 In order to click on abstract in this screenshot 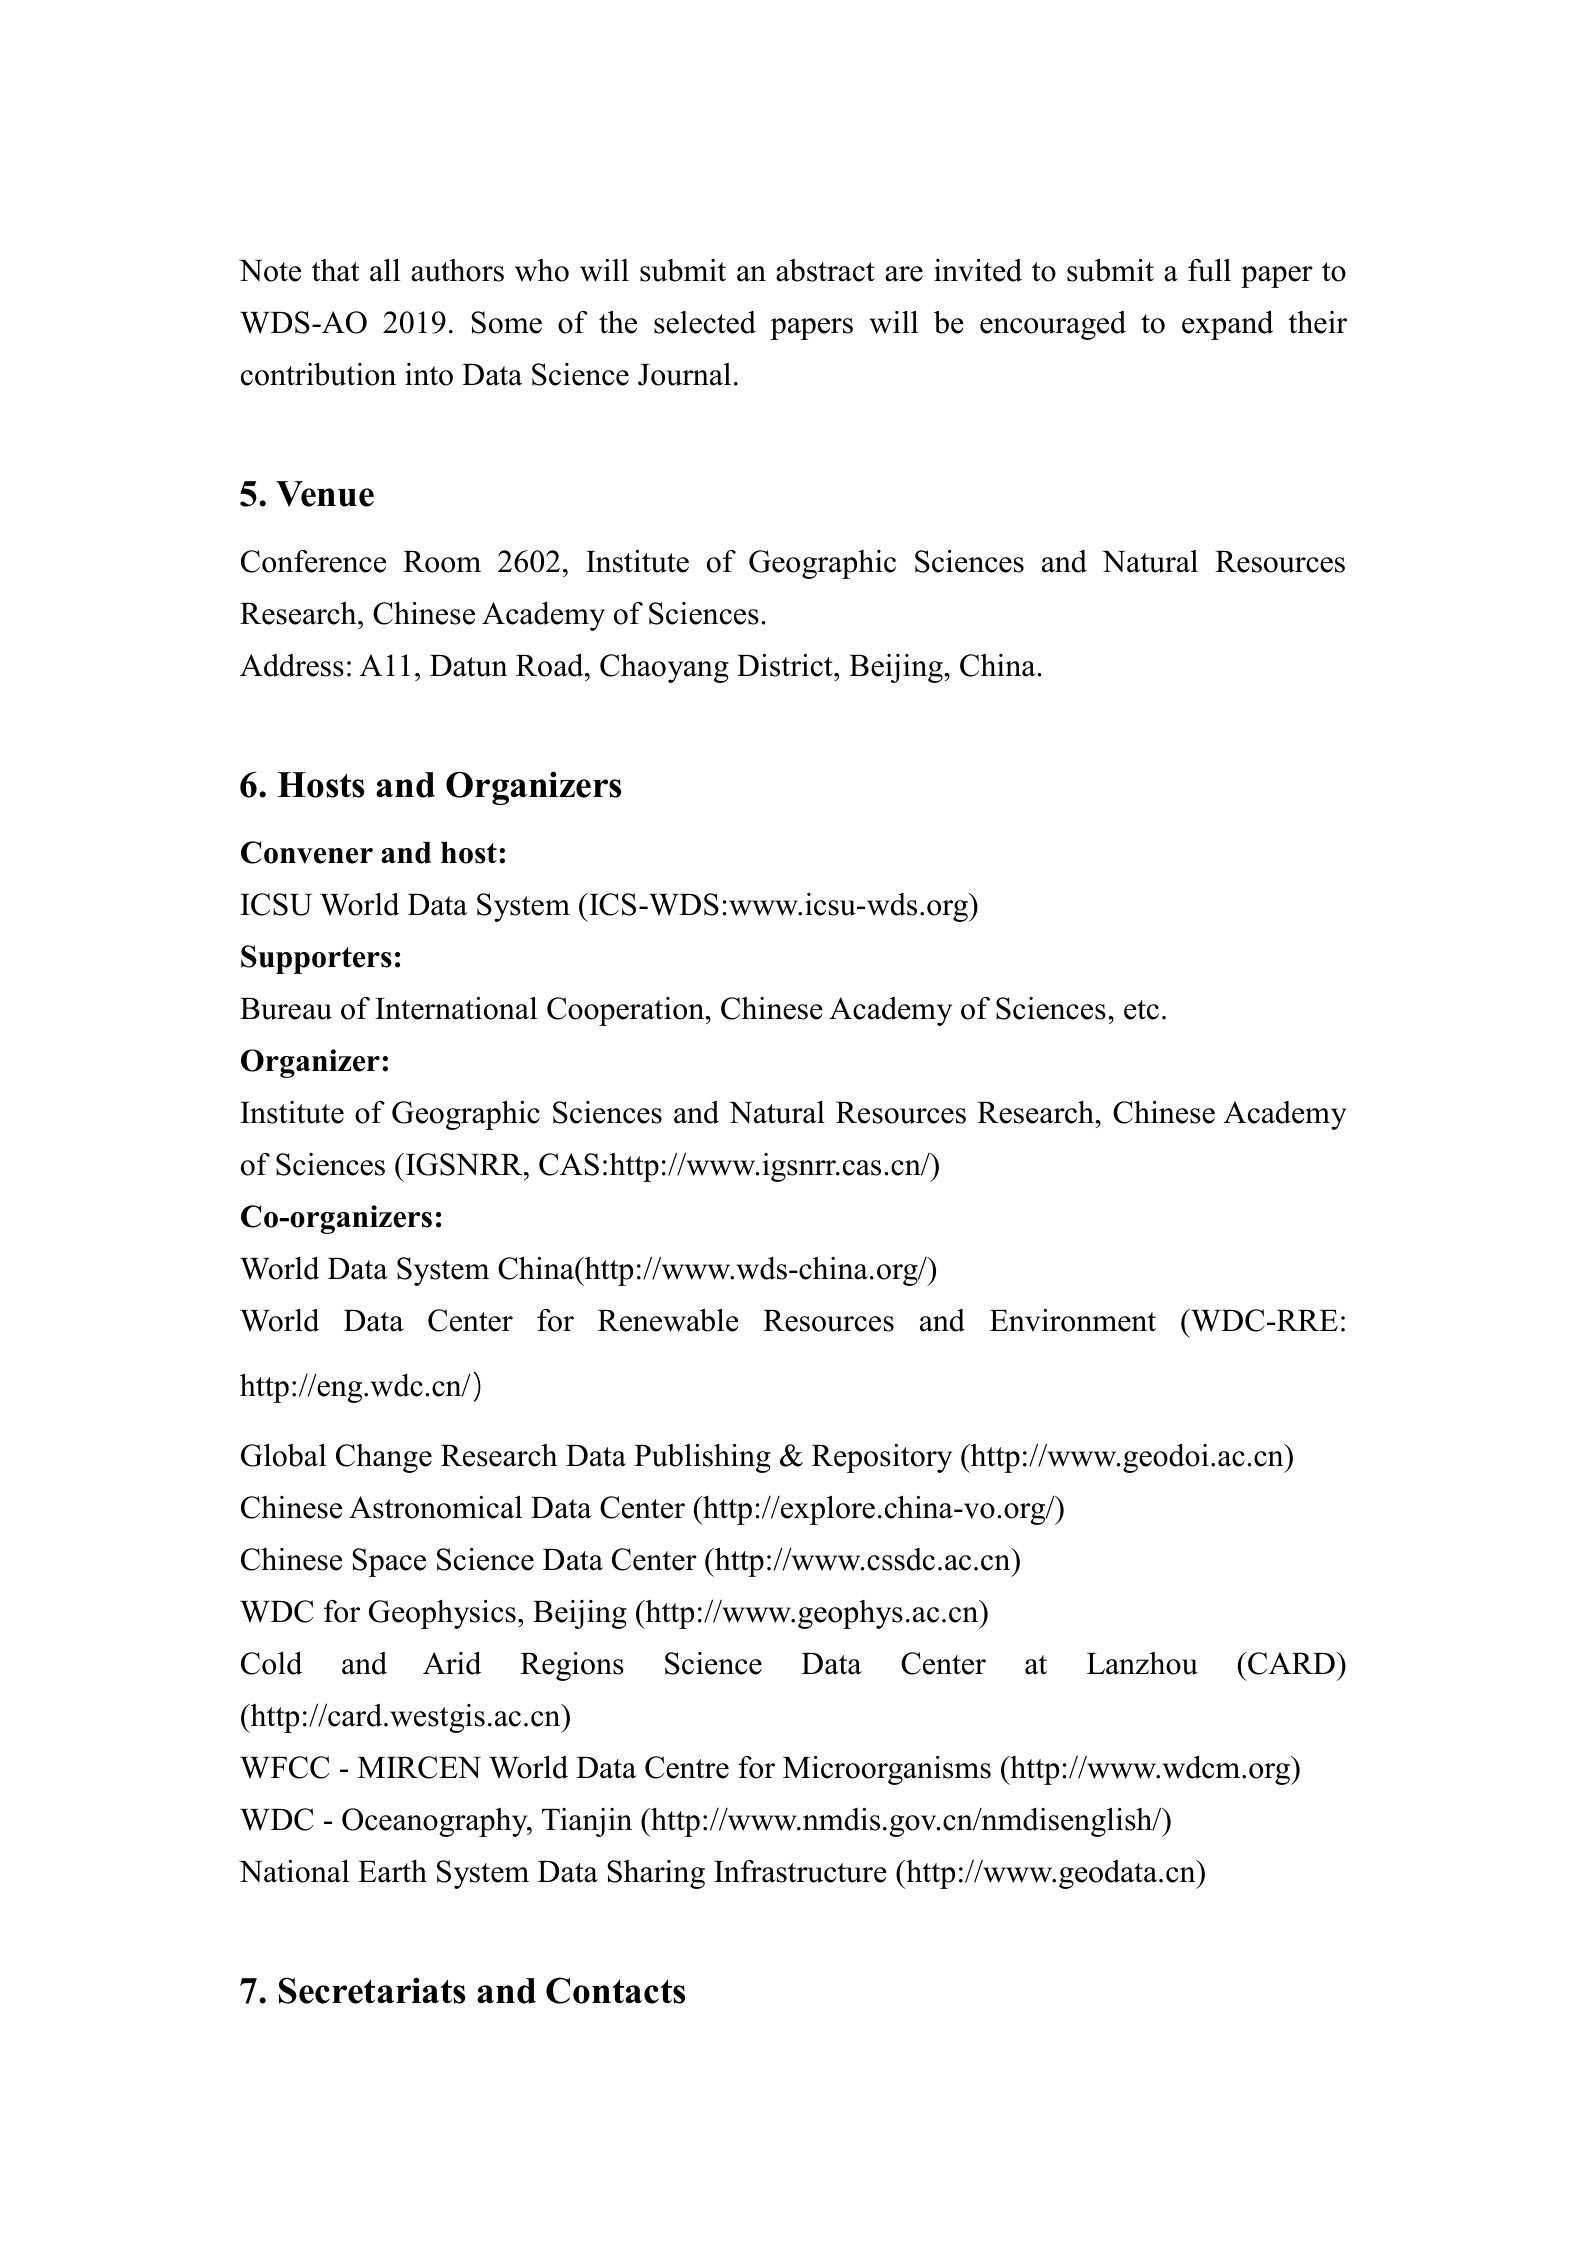, I will do `click(825, 270)`.
